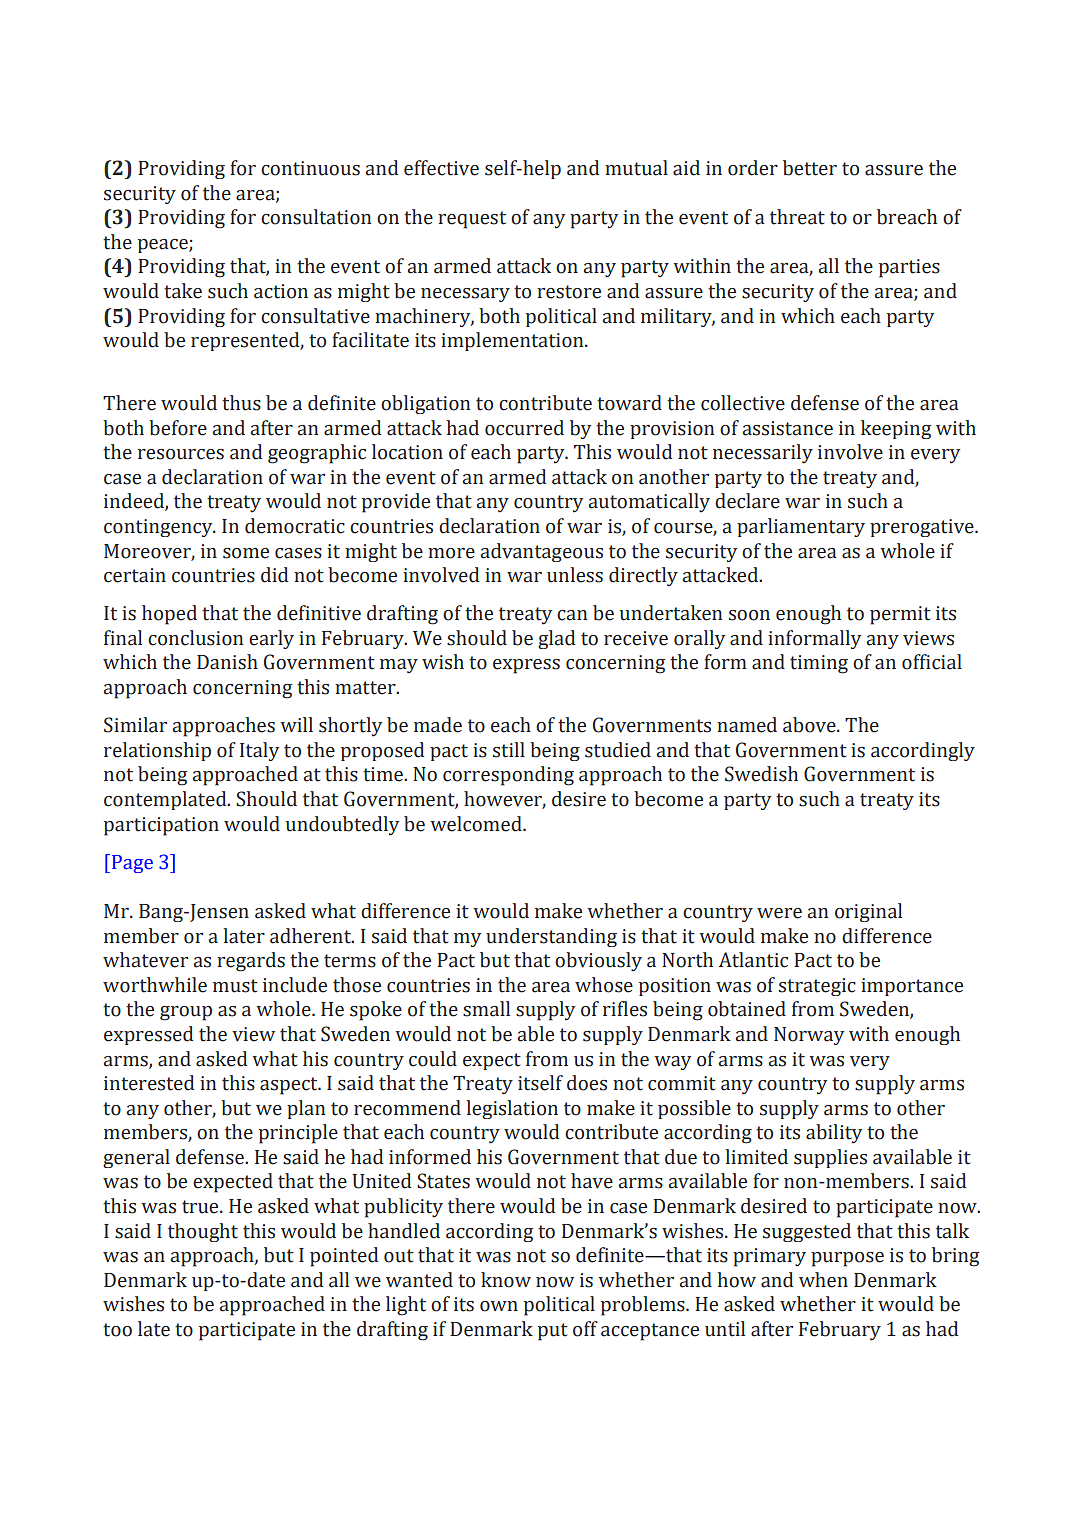 The image size is (1086, 1535). Describe the element at coordinates (506, 1280) in the screenshot. I see `know` at that location.
